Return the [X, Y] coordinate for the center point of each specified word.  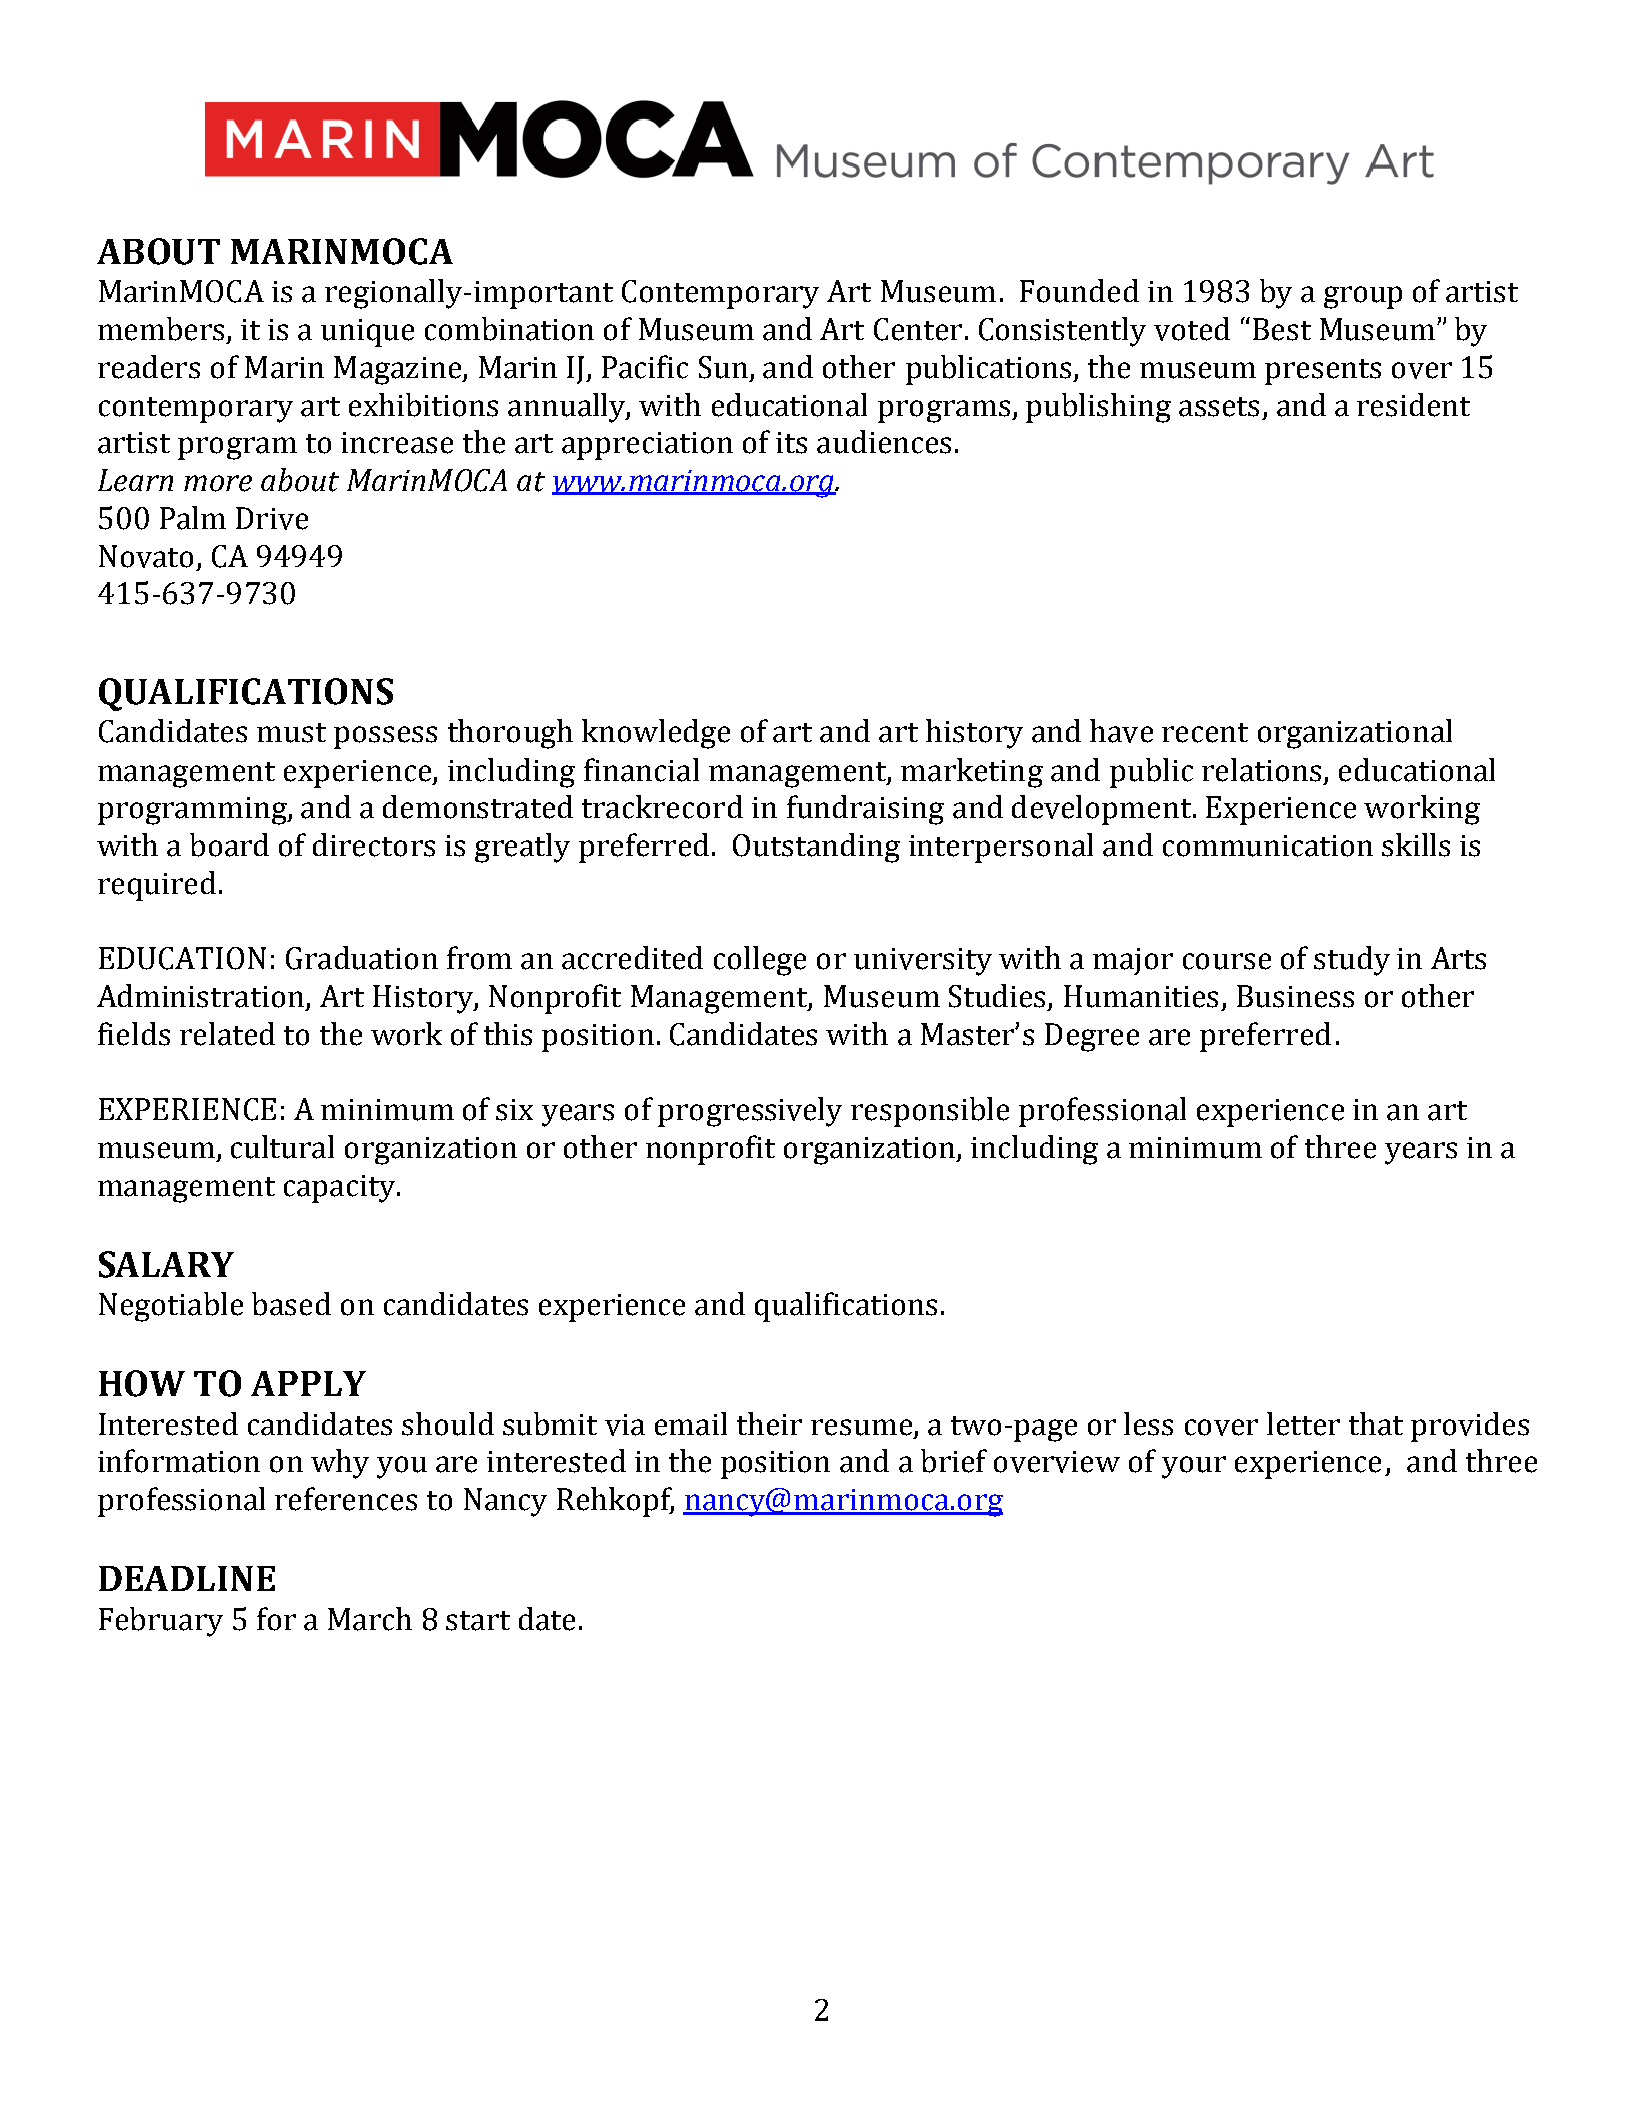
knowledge [656, 734]
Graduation [362, 958]
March [370, 1619]
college [760, 961]
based [291, 1304]
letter [1303, 1424]
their [769, 1424]
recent [1205, 733]
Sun [723, 367]
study [1352, 961]
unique [367, 333]
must [291, 733]
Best [1282, 329]
